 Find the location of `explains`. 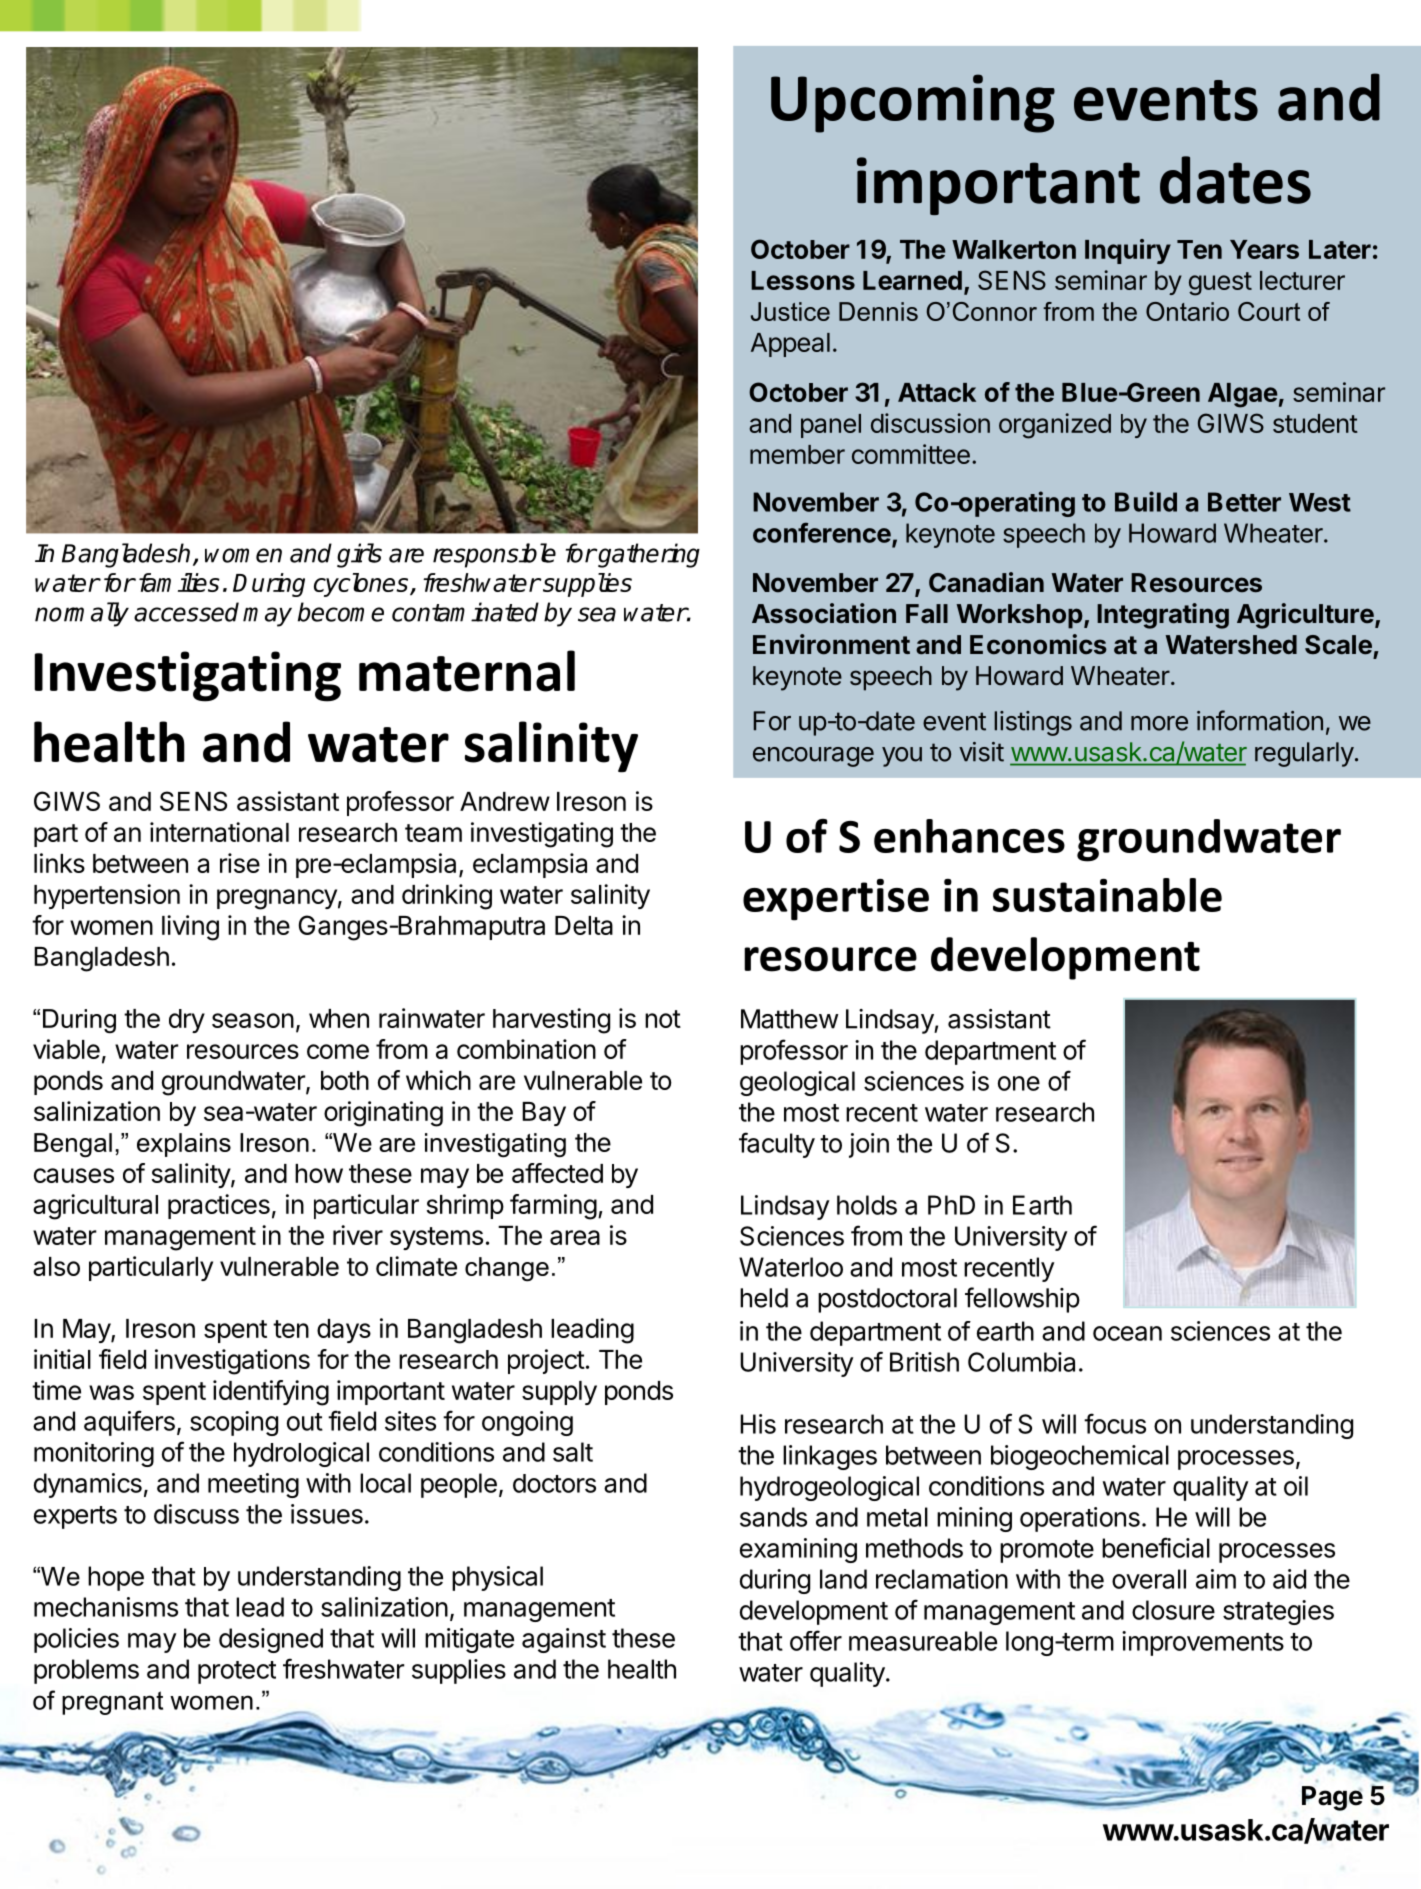

explains is located at coordinates (184, 1145).
